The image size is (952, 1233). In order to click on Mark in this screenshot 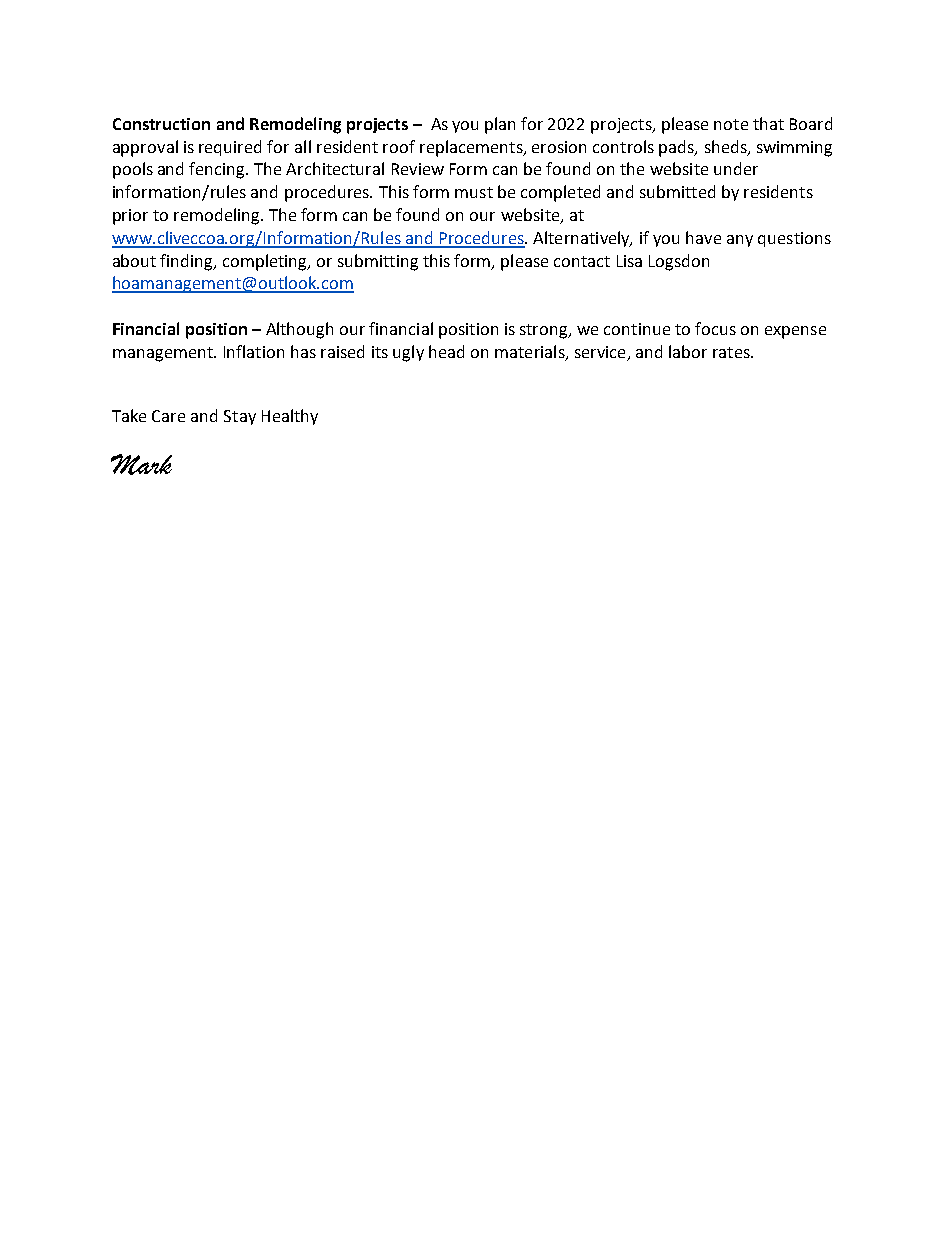, I will do `click(141, 464)`.
